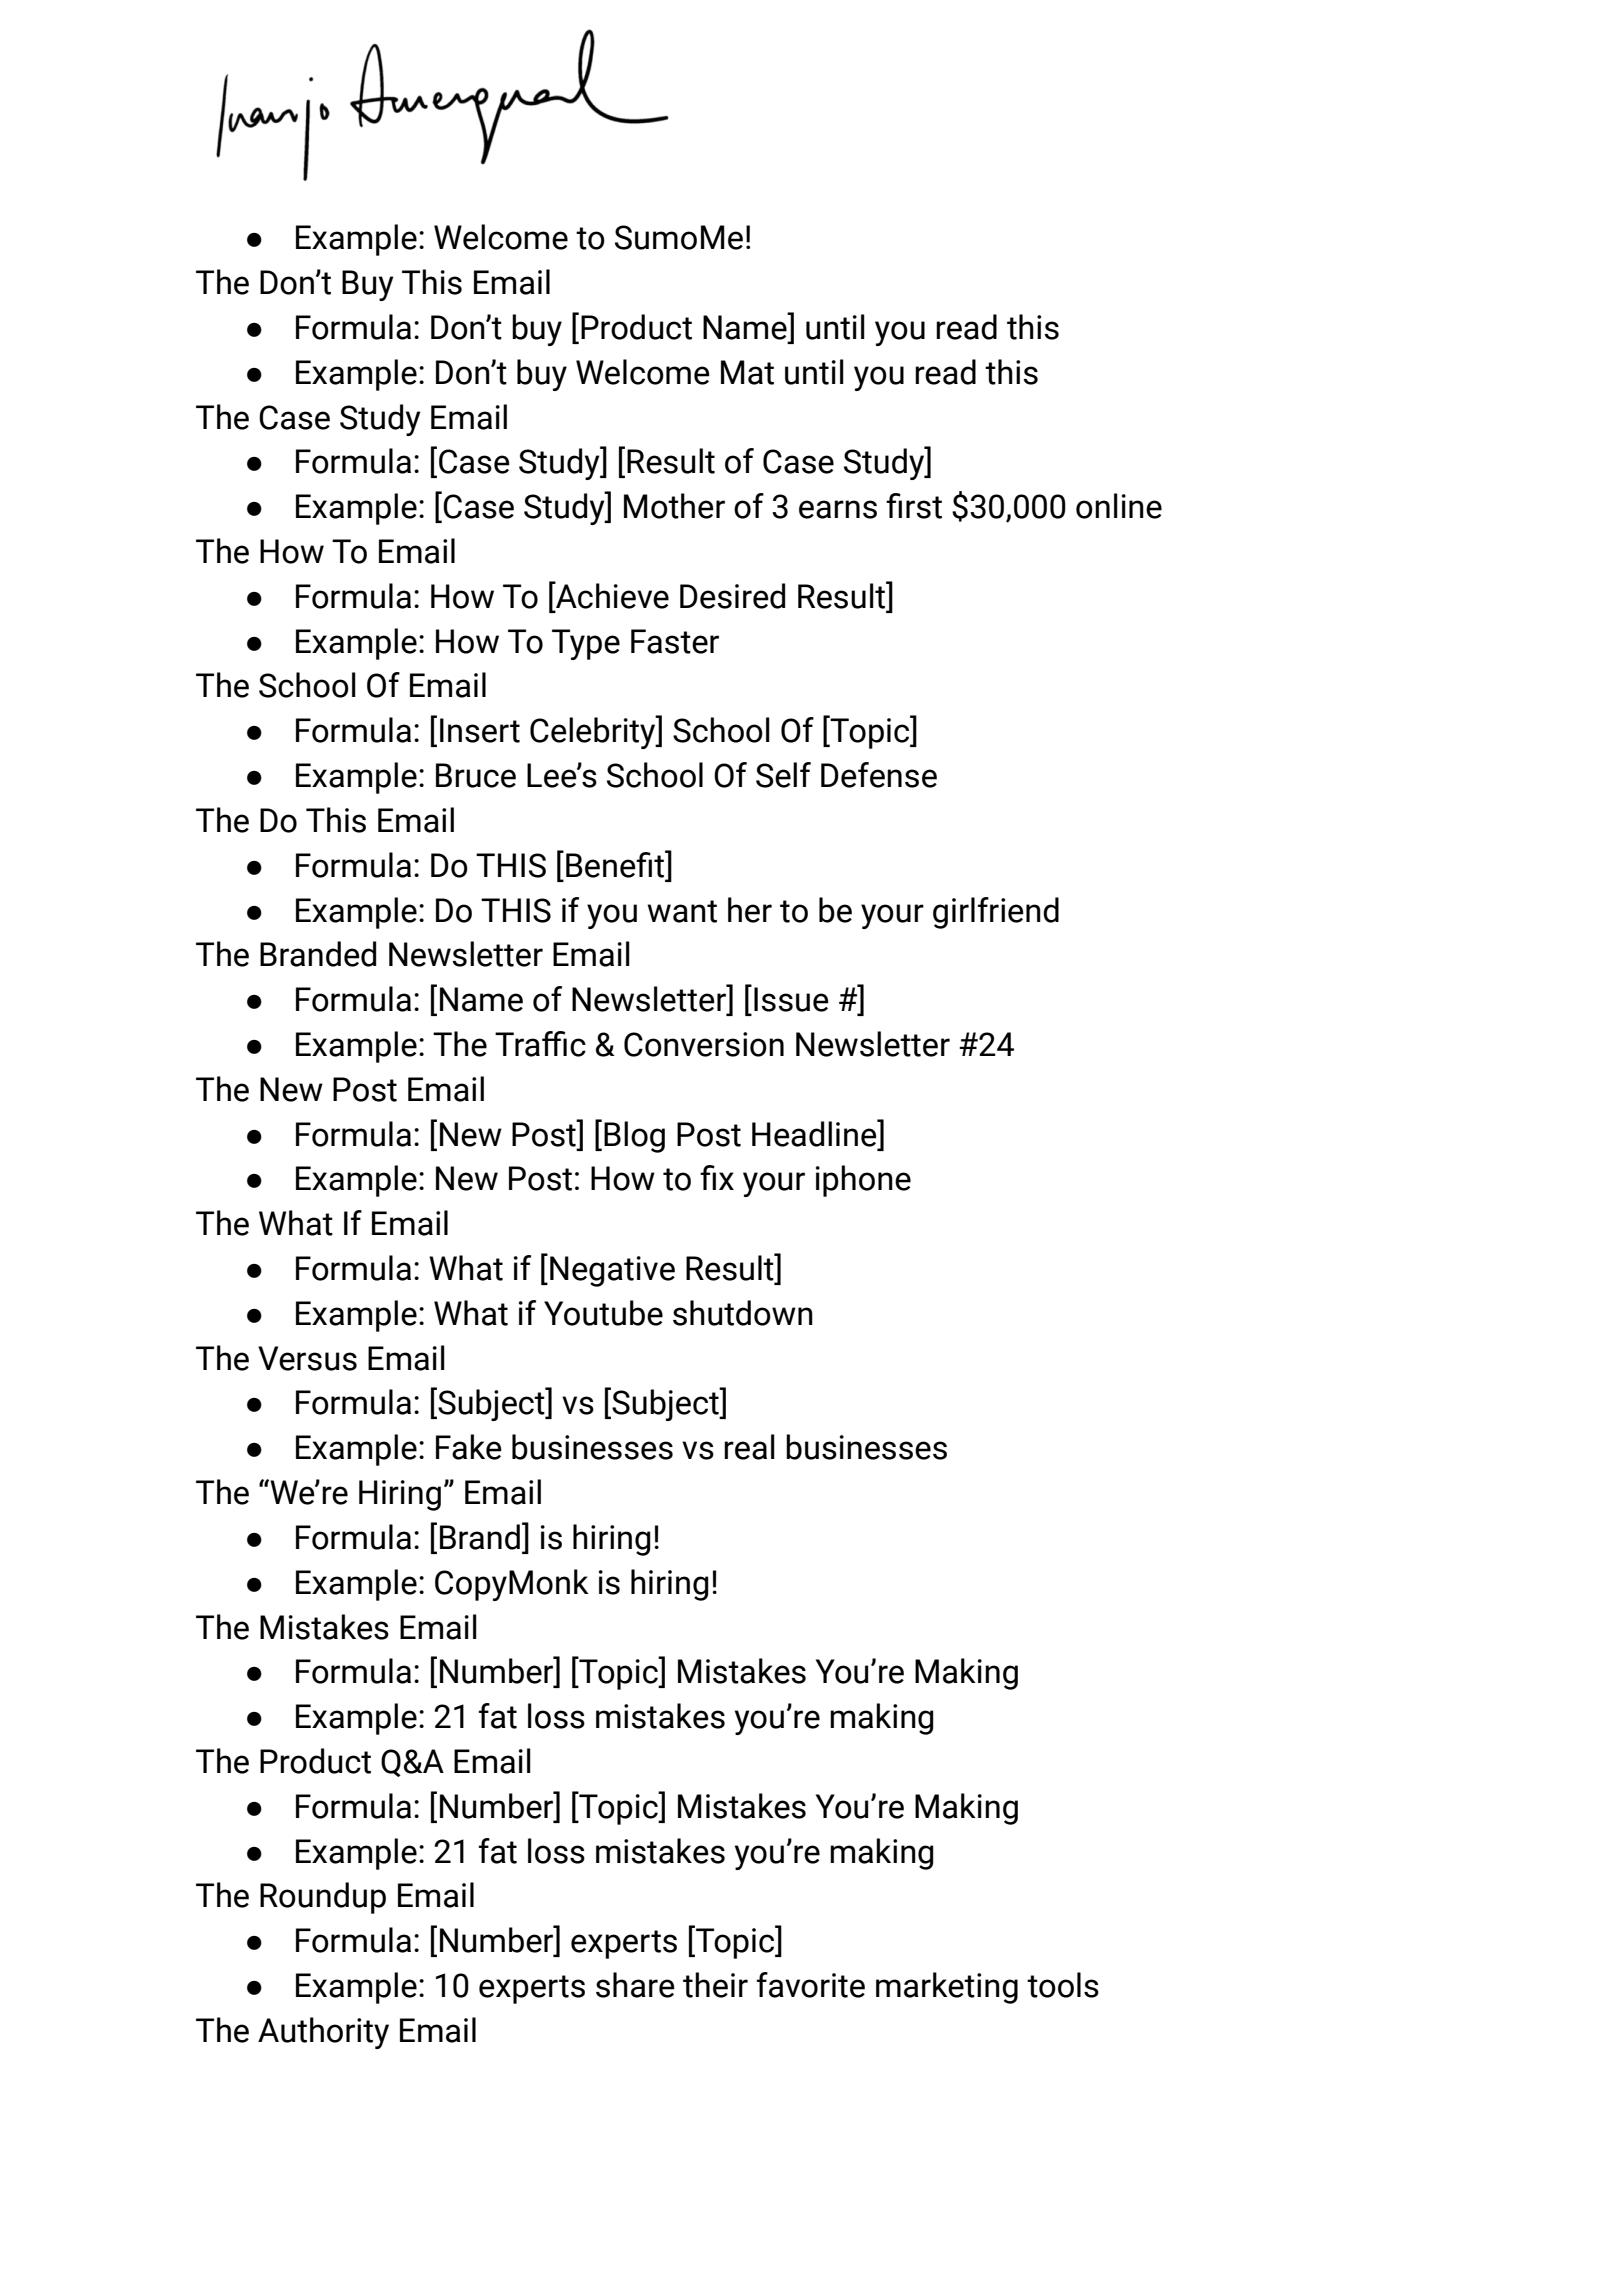 The image size is (1619, 2287). I want to click on Authority, so click(323, 2033).
